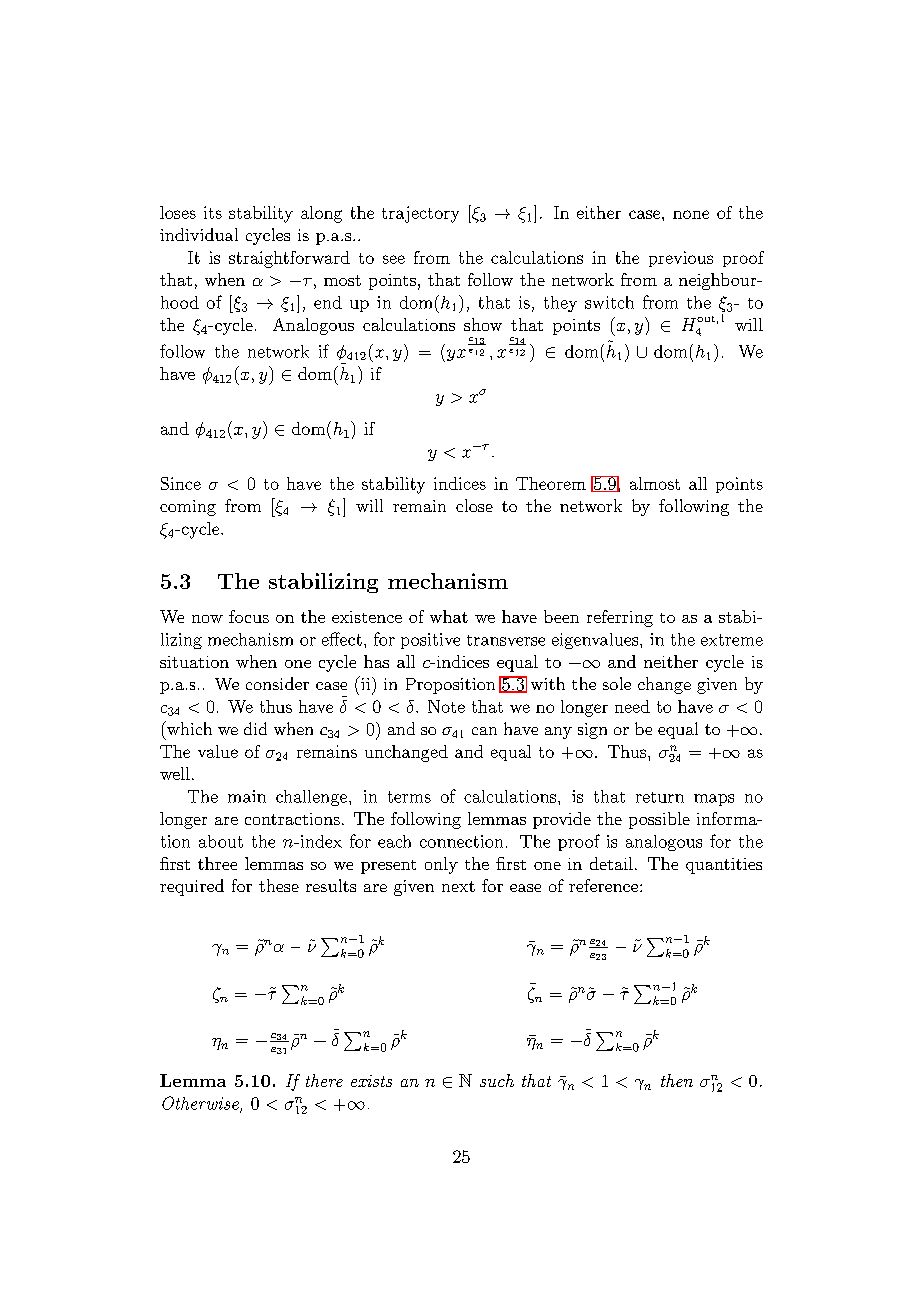 Image resolution: width=924 pixels, height=1308 pixels. Describe the element at coordinates (409, 797) in the image. I see `terms` at that location.
